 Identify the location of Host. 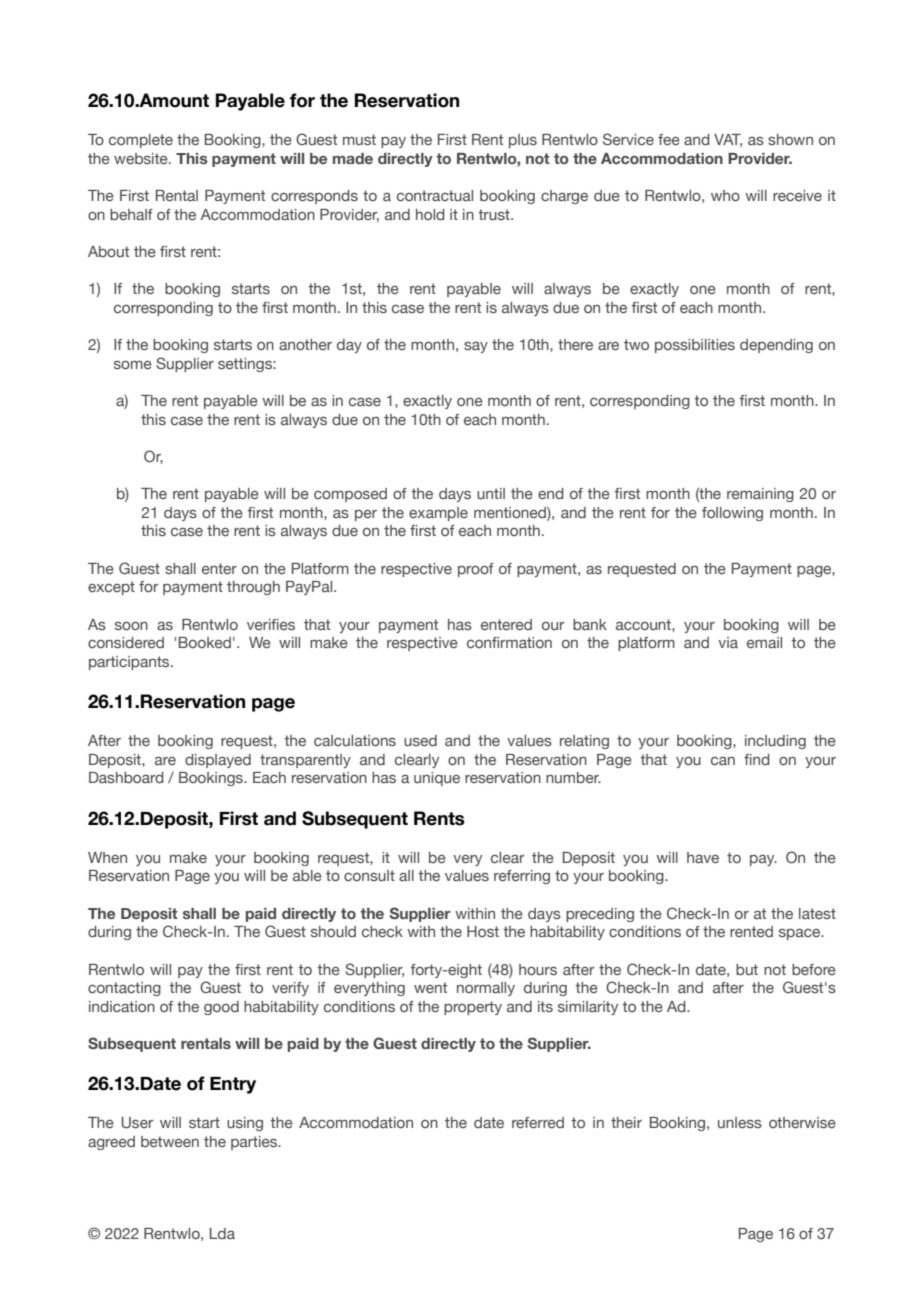
(483, 931).
